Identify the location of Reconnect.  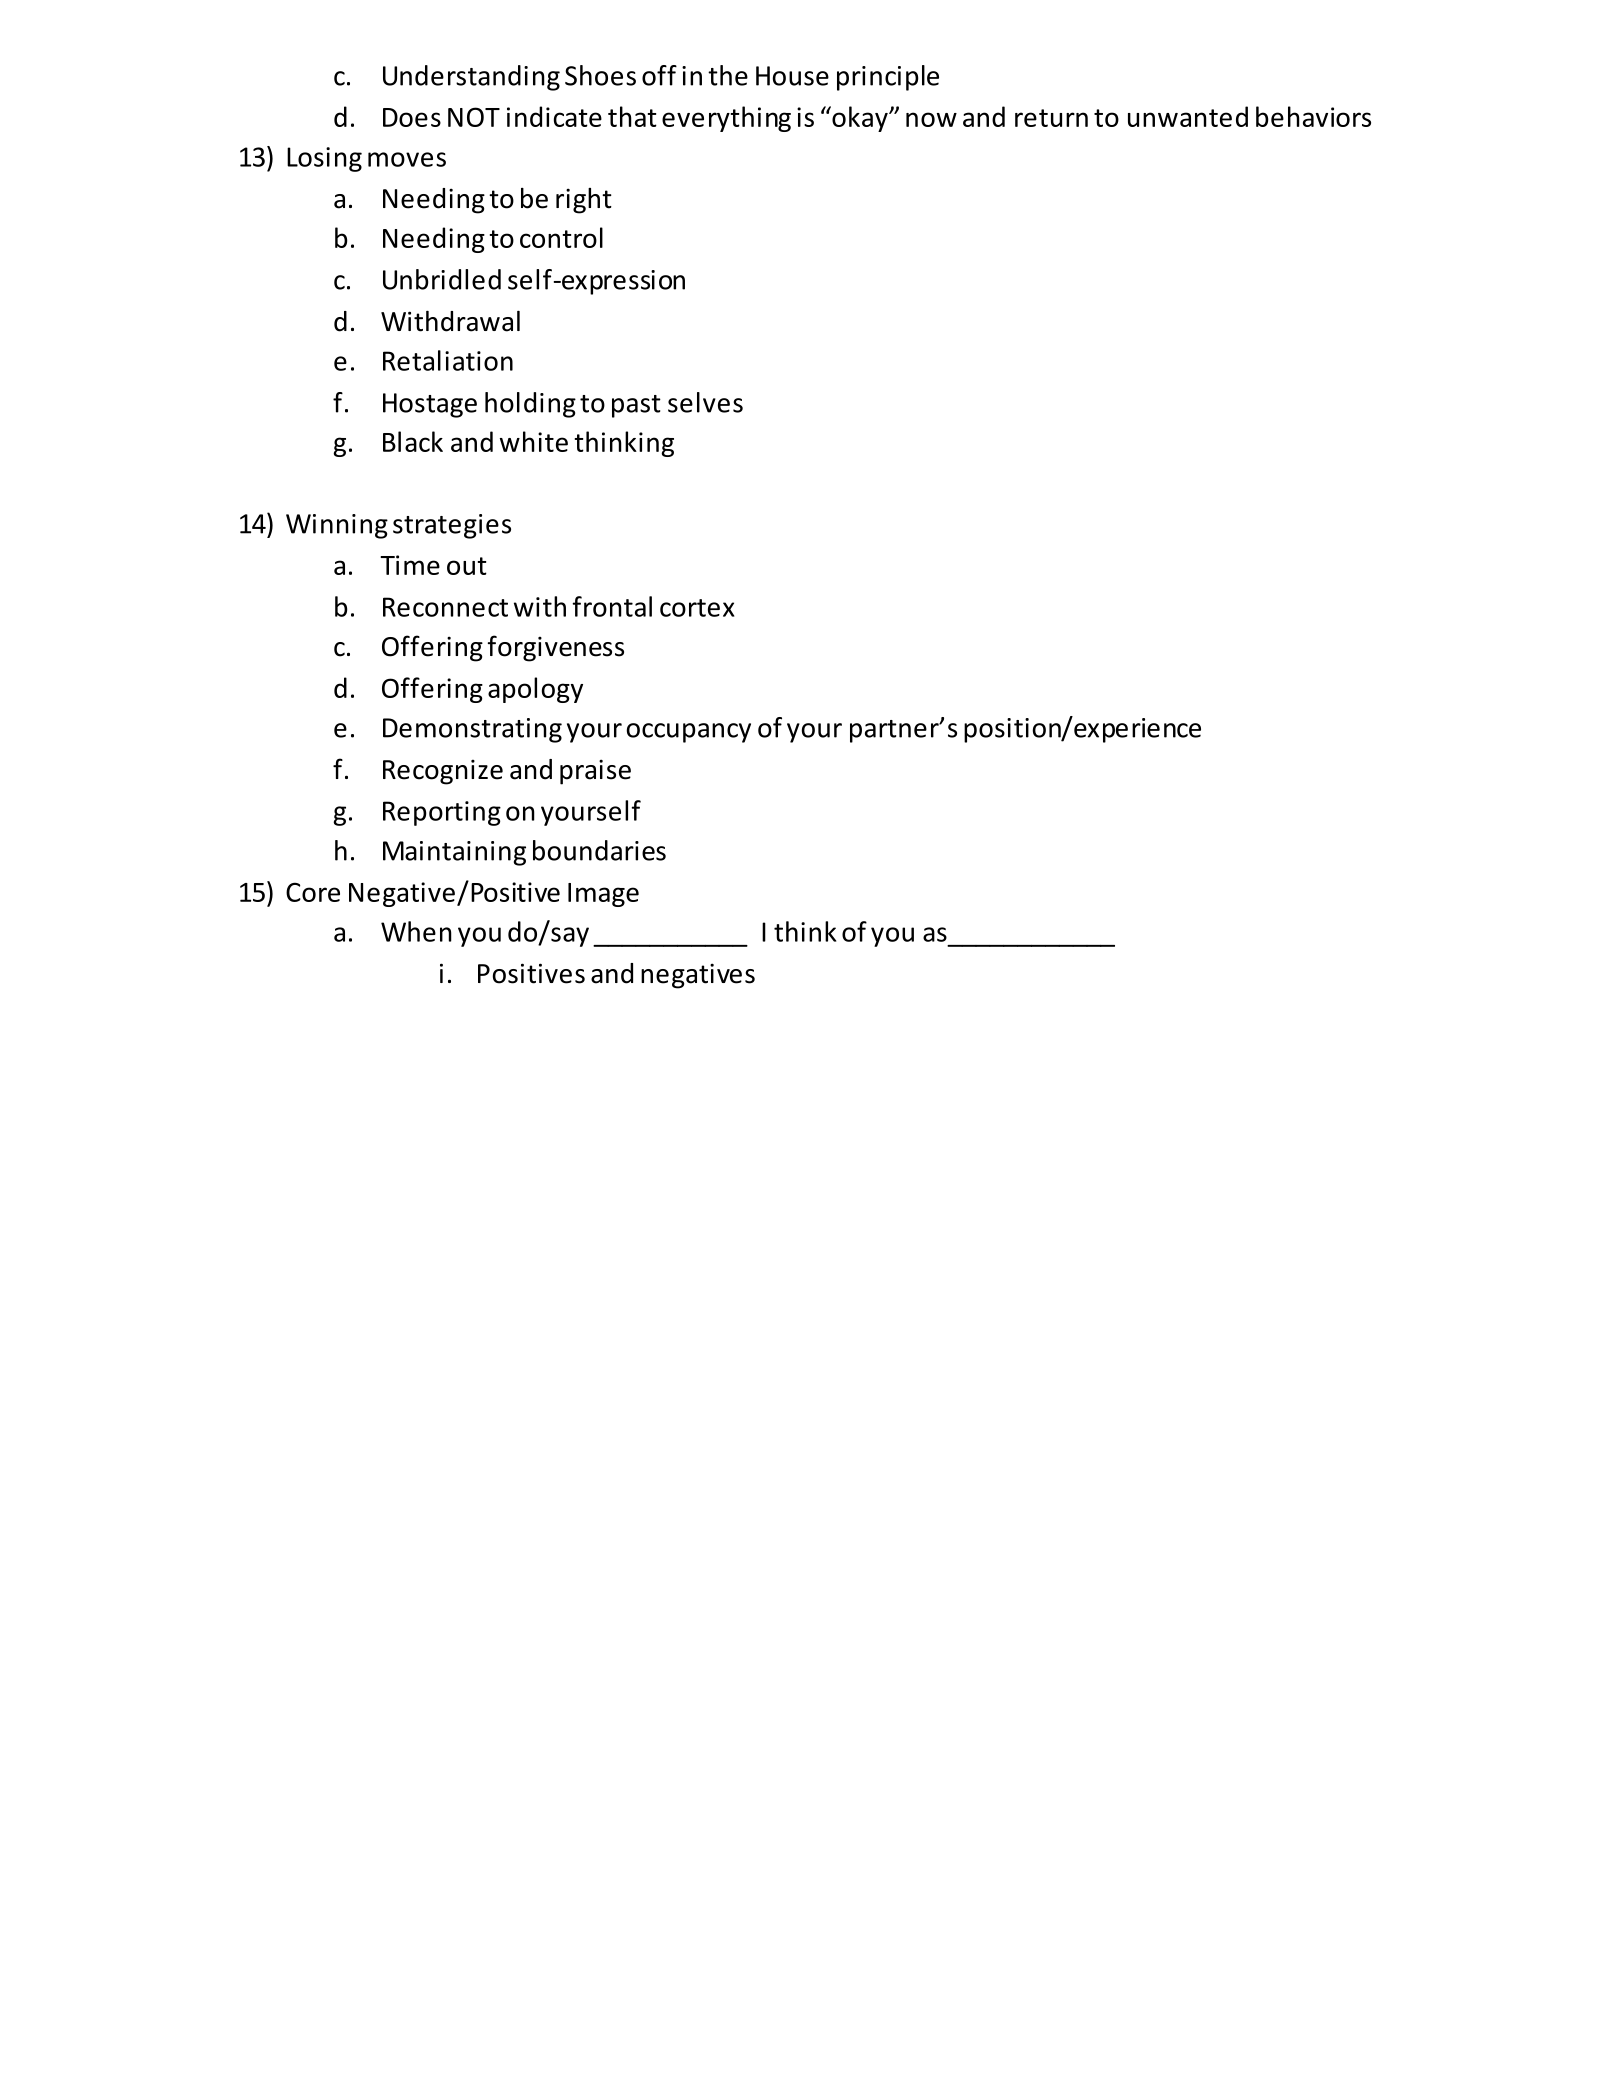
(445, 607).
